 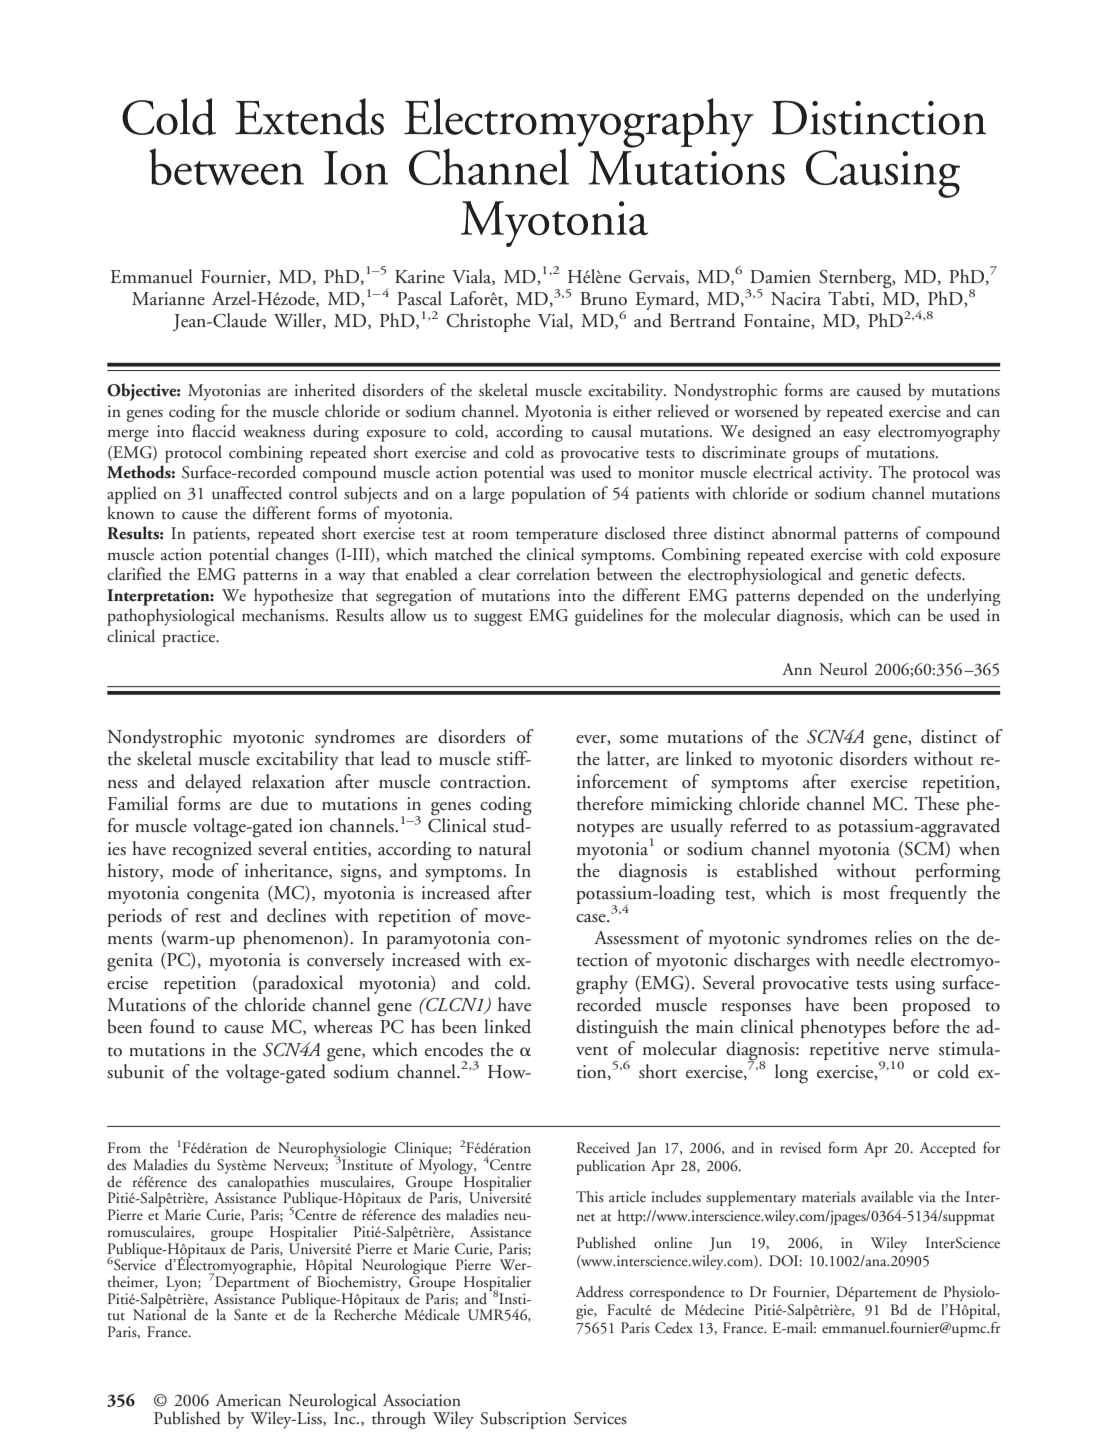 I want to click on American, so click(x=248, y=1400).
